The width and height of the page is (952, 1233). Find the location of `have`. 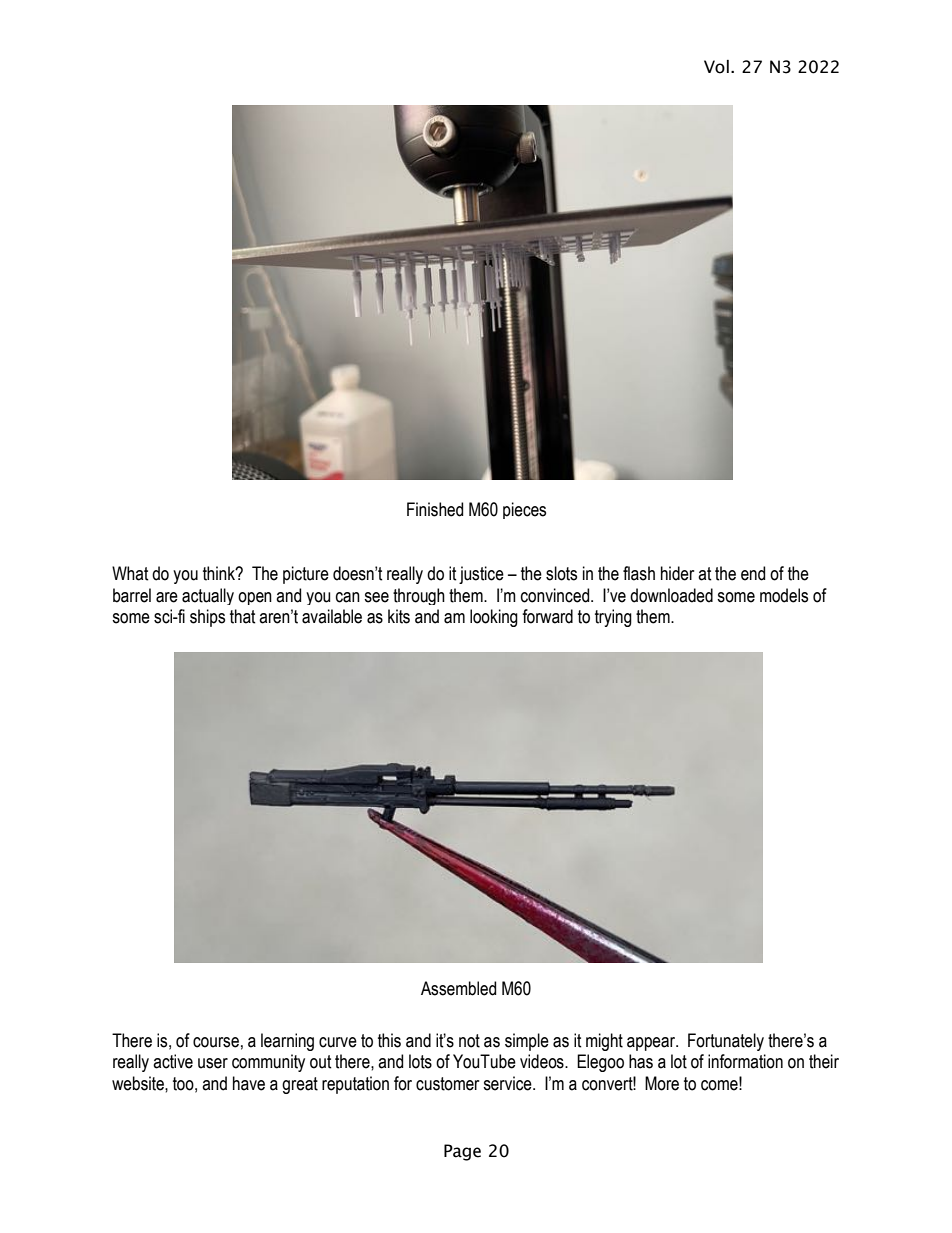

have is located at coordinates (249, 1083).
